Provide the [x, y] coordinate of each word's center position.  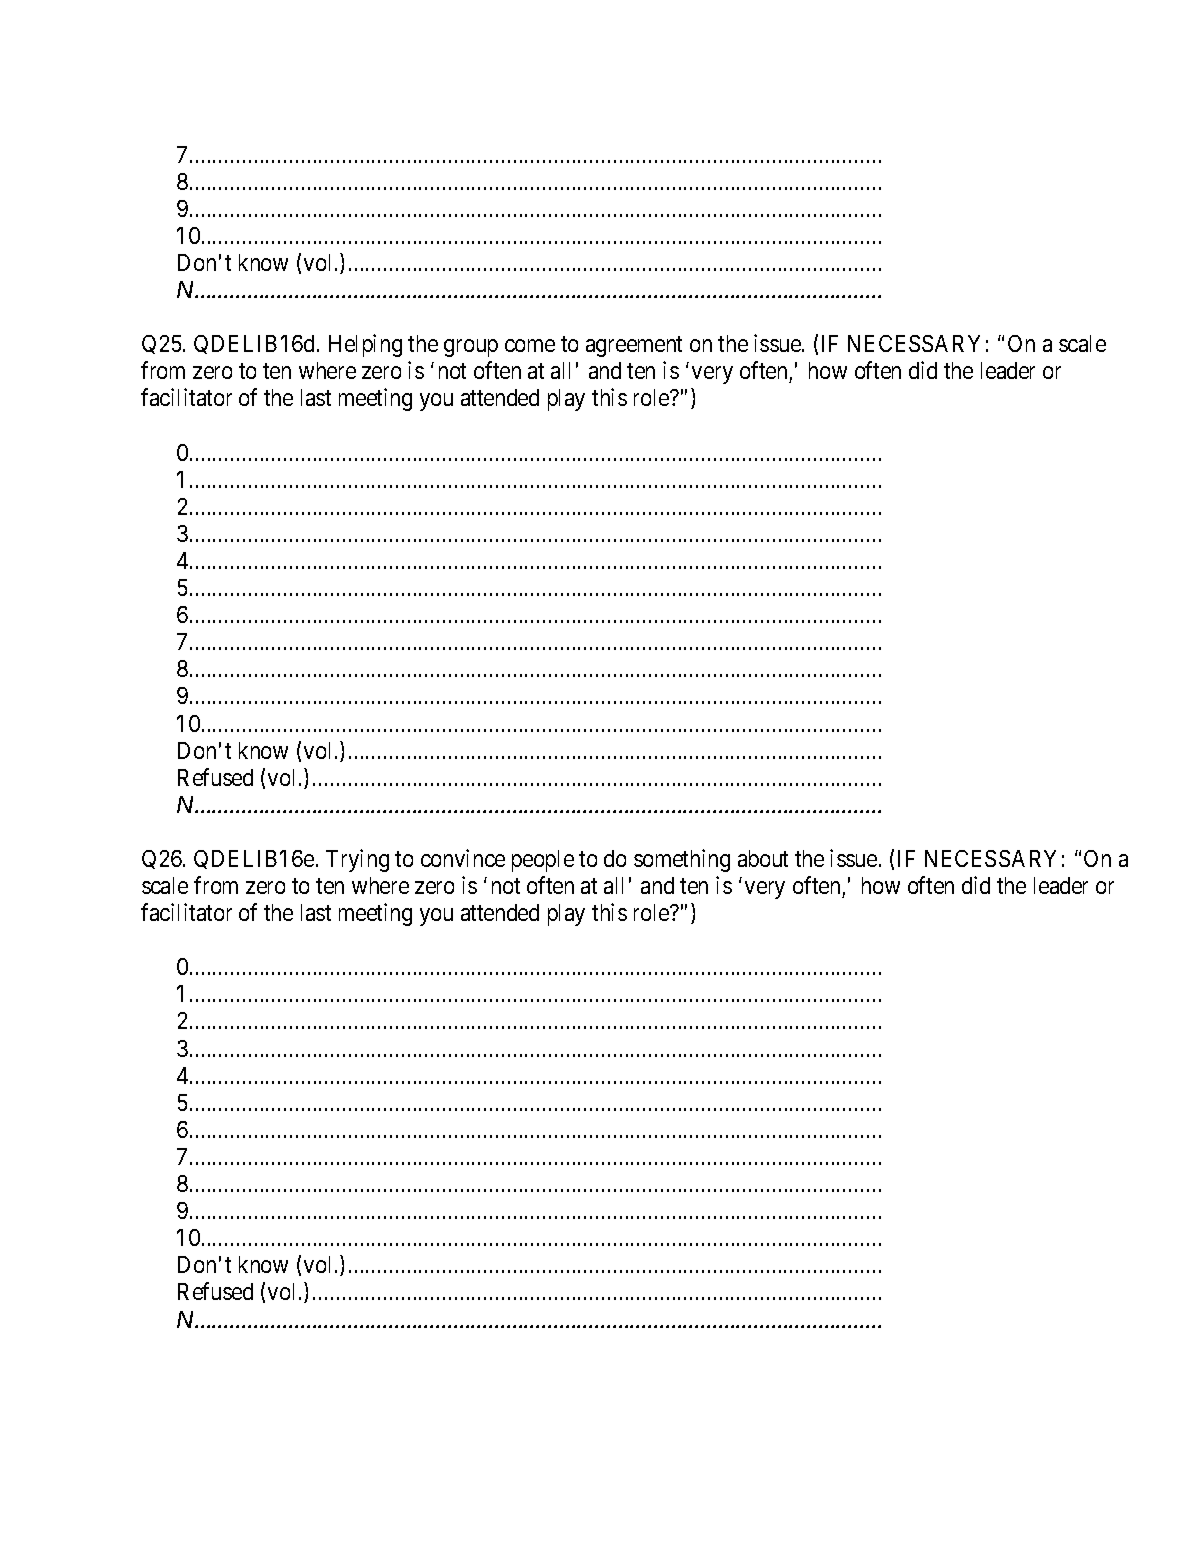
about [763, 858]
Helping [365, 345]
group [471, 348]
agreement [634, 347]
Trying [357, 860]
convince [463, 858]
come [530, 345]
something [682, 860]
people [543, 861]
